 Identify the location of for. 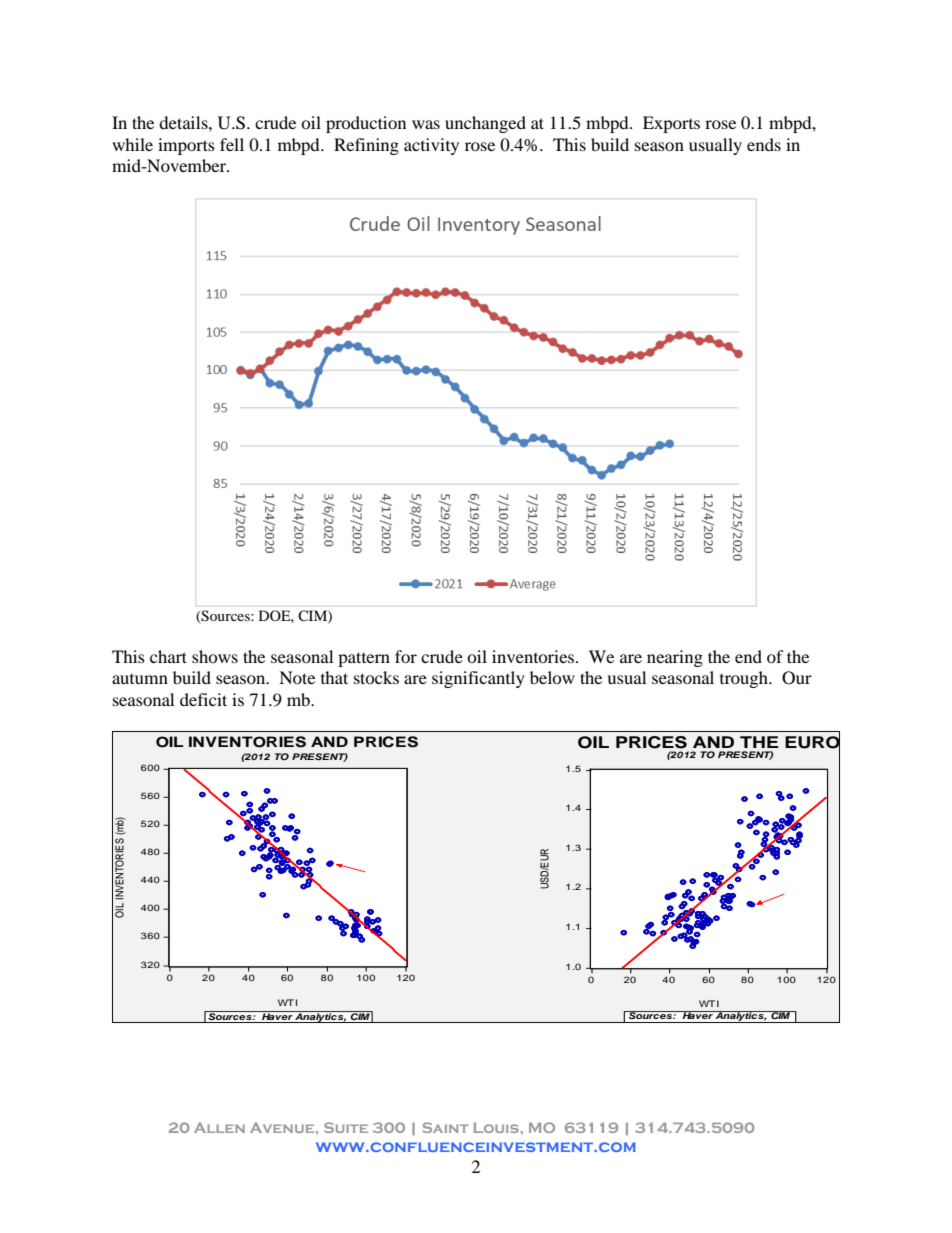
(406, 656).
